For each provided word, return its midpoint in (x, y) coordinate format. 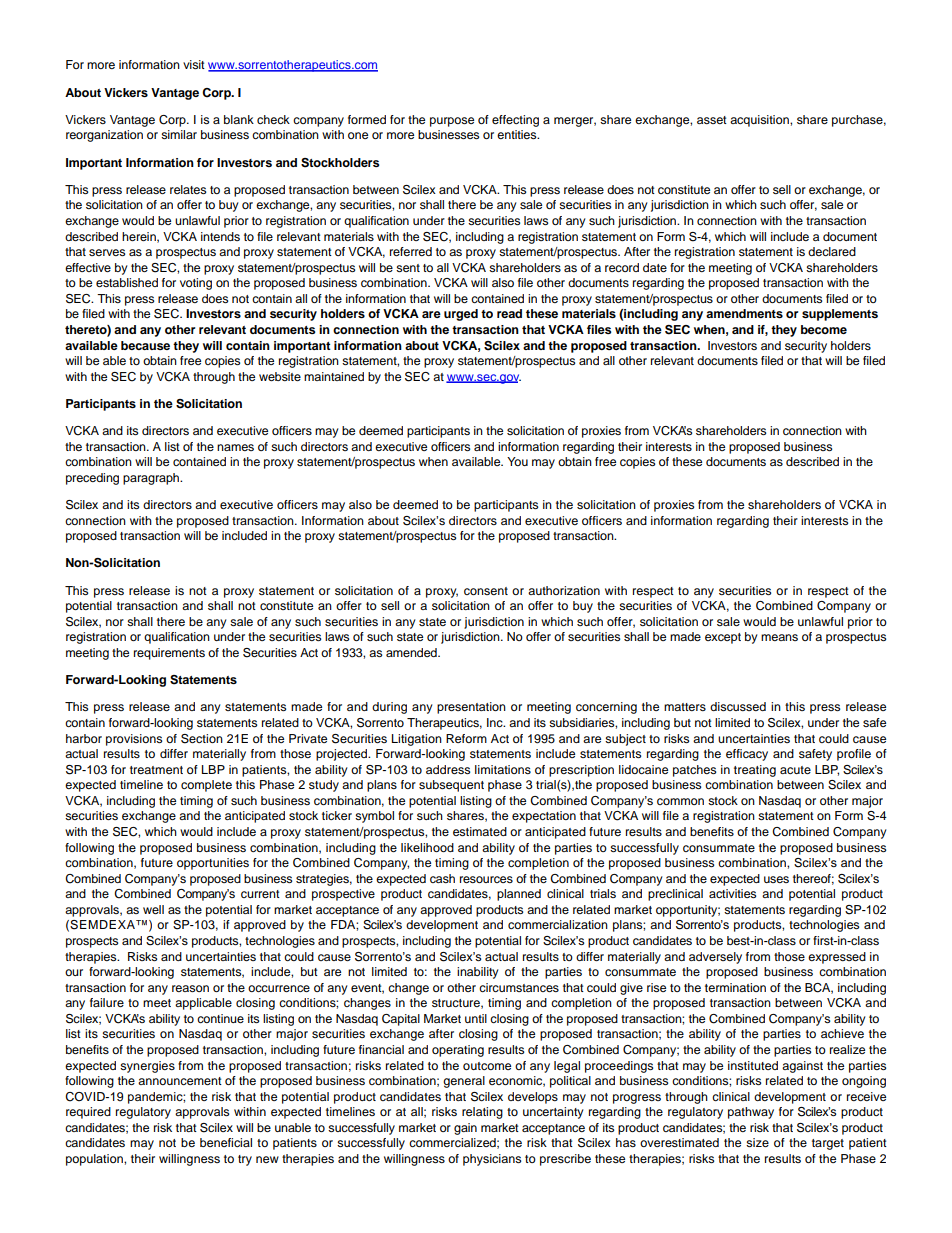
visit (194, 64)
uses (776, 879)
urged (461, 315)
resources (486, 879)
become (824, 329)
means (779, 637)
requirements (169, 654)
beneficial (226, 1142)
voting (196, 284)
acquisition (760, 121)
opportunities (213, 864)
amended (412, 652)
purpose (452, 122)
